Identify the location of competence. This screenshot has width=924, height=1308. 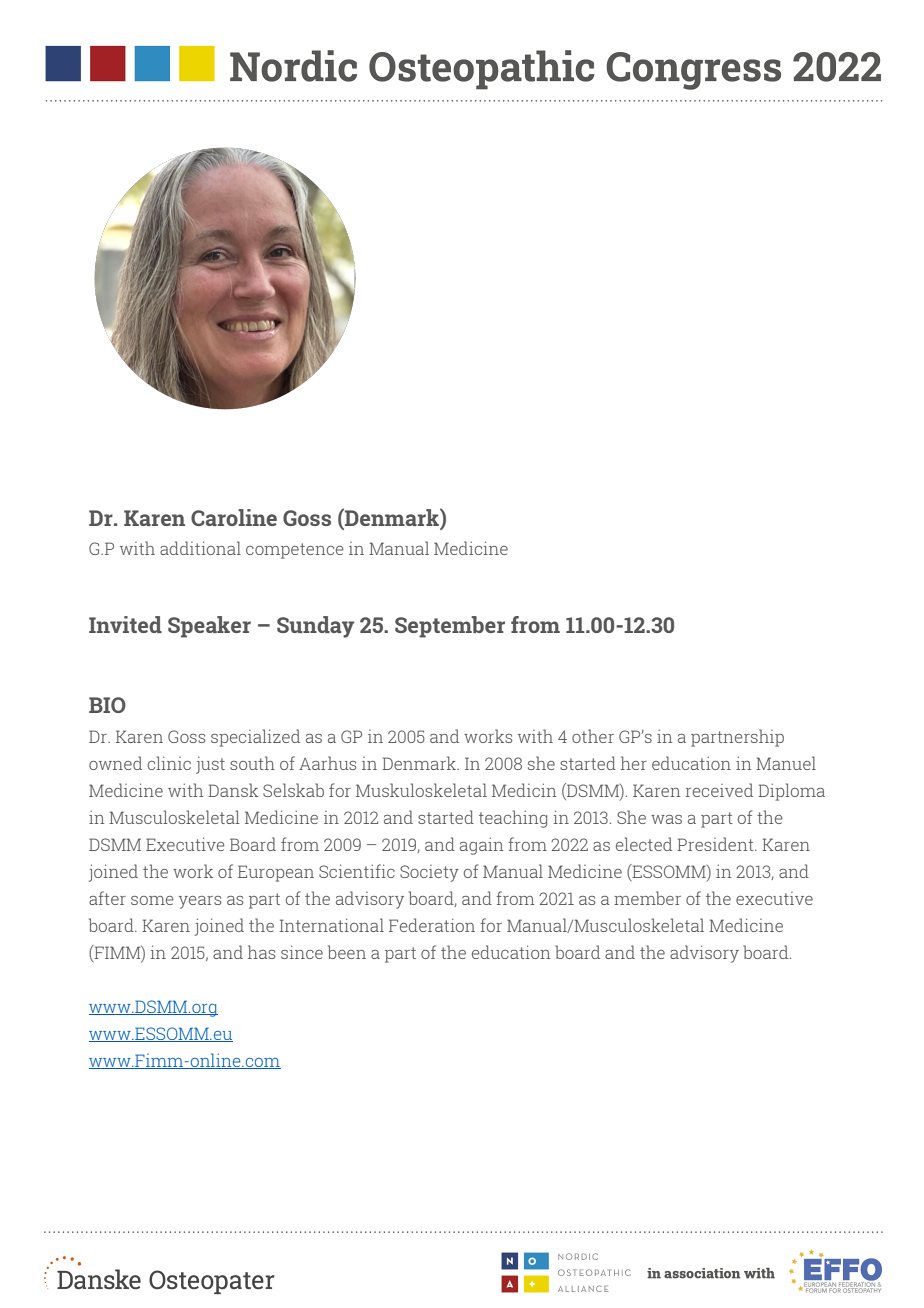
(295, 551).
